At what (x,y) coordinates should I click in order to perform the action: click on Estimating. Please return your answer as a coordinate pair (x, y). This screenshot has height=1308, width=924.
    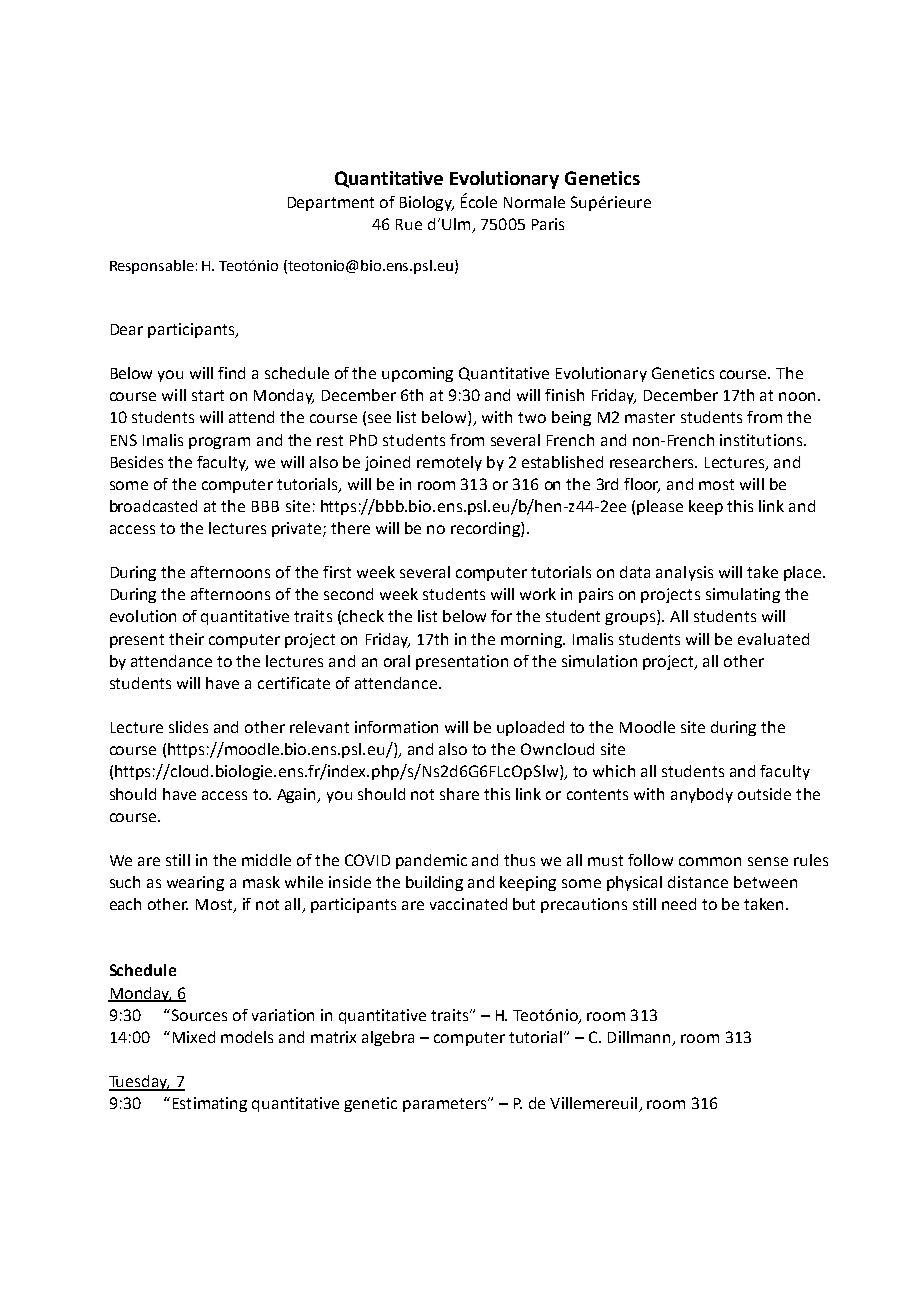
    Looking at the image, I should click on (210, 1104).
